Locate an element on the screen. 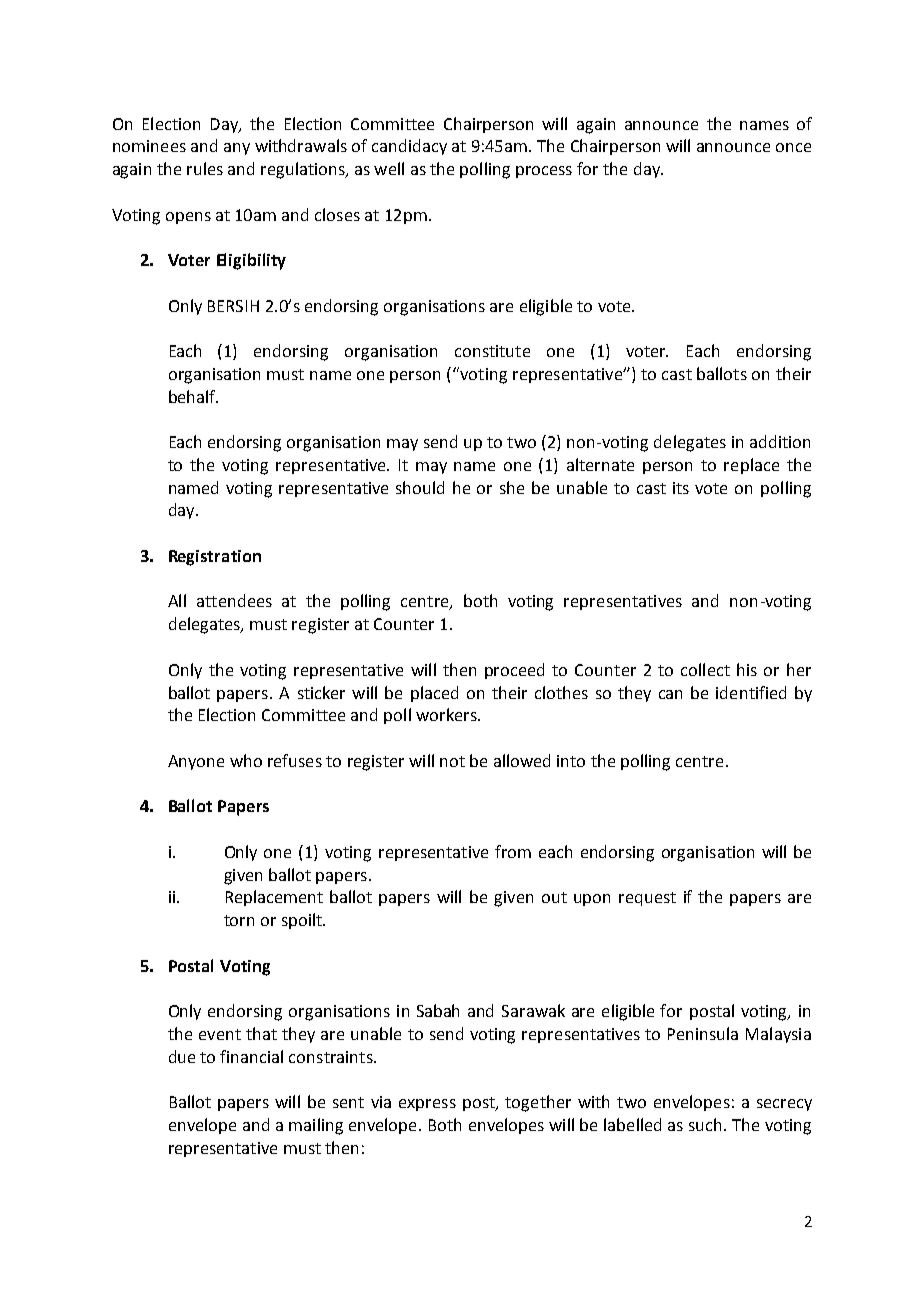 The height and width of the screenshot is (1308, 924). attendees is located at coordinates (234, 600).
